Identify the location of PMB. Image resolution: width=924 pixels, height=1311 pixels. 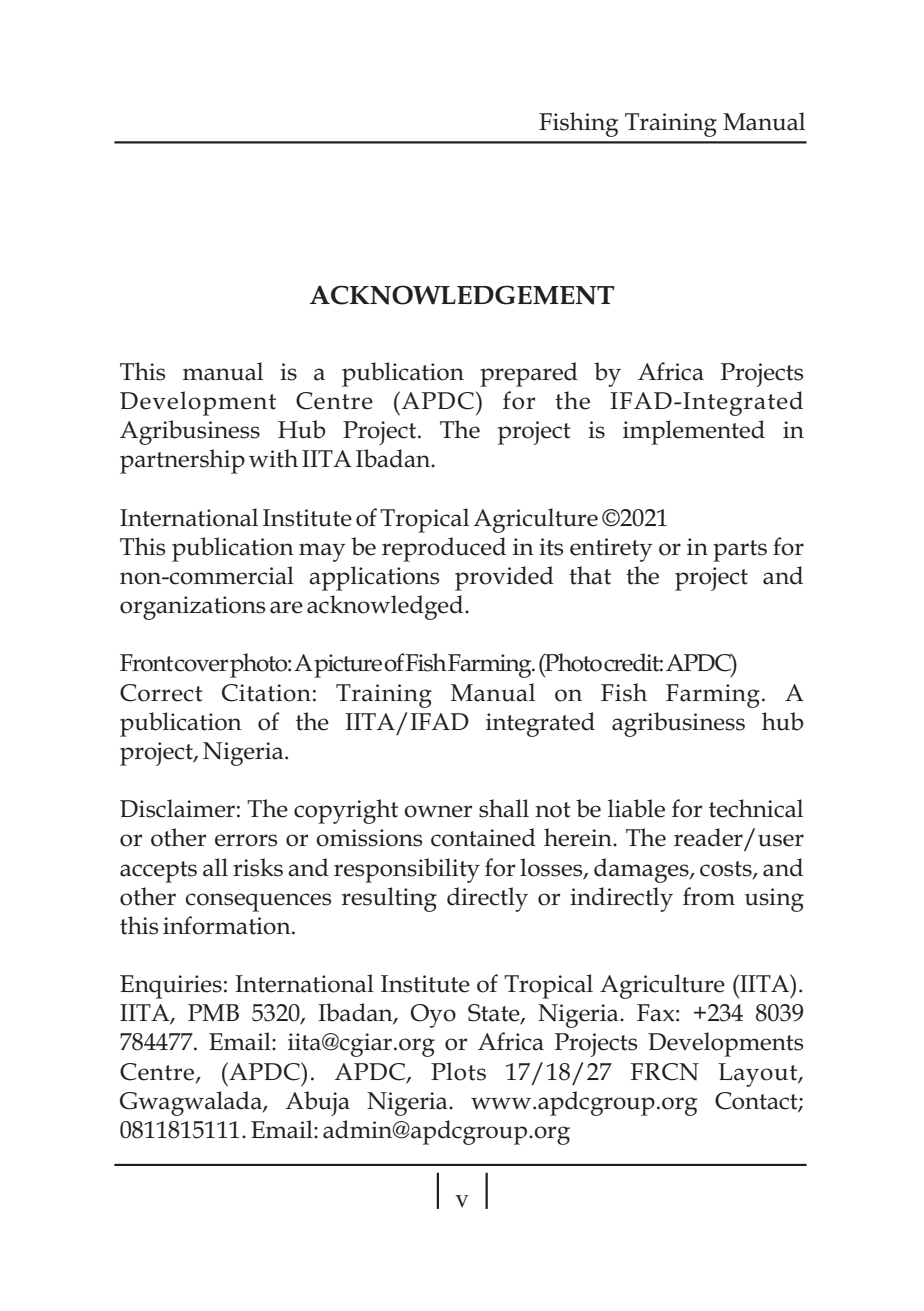
(213, 1012).
